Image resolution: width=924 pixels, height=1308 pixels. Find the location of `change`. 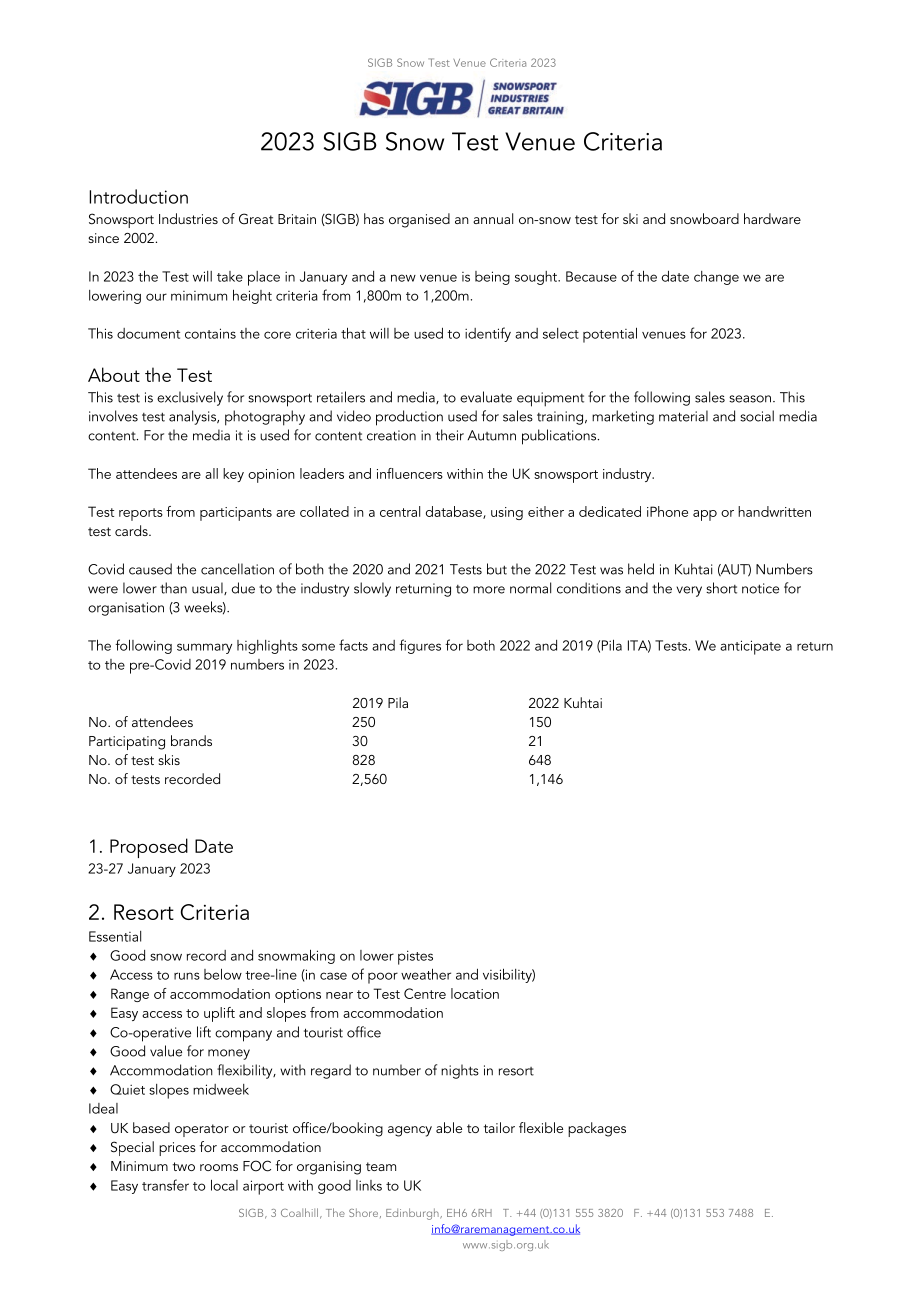

change is located at coordinates (716, 278).
